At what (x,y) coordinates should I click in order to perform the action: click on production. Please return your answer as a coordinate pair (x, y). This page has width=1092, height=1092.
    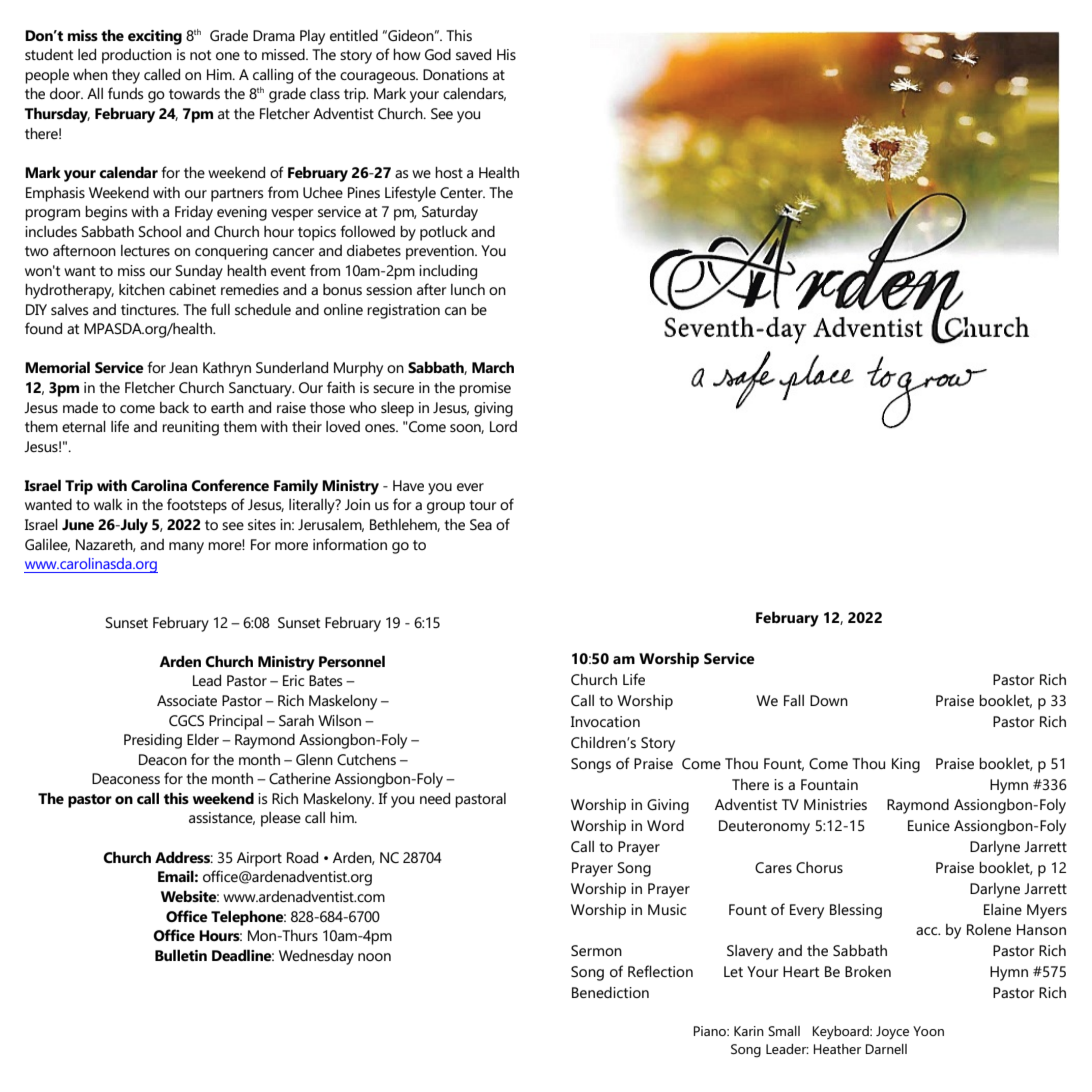
    Looking at the image, I should click on (137, 56).
